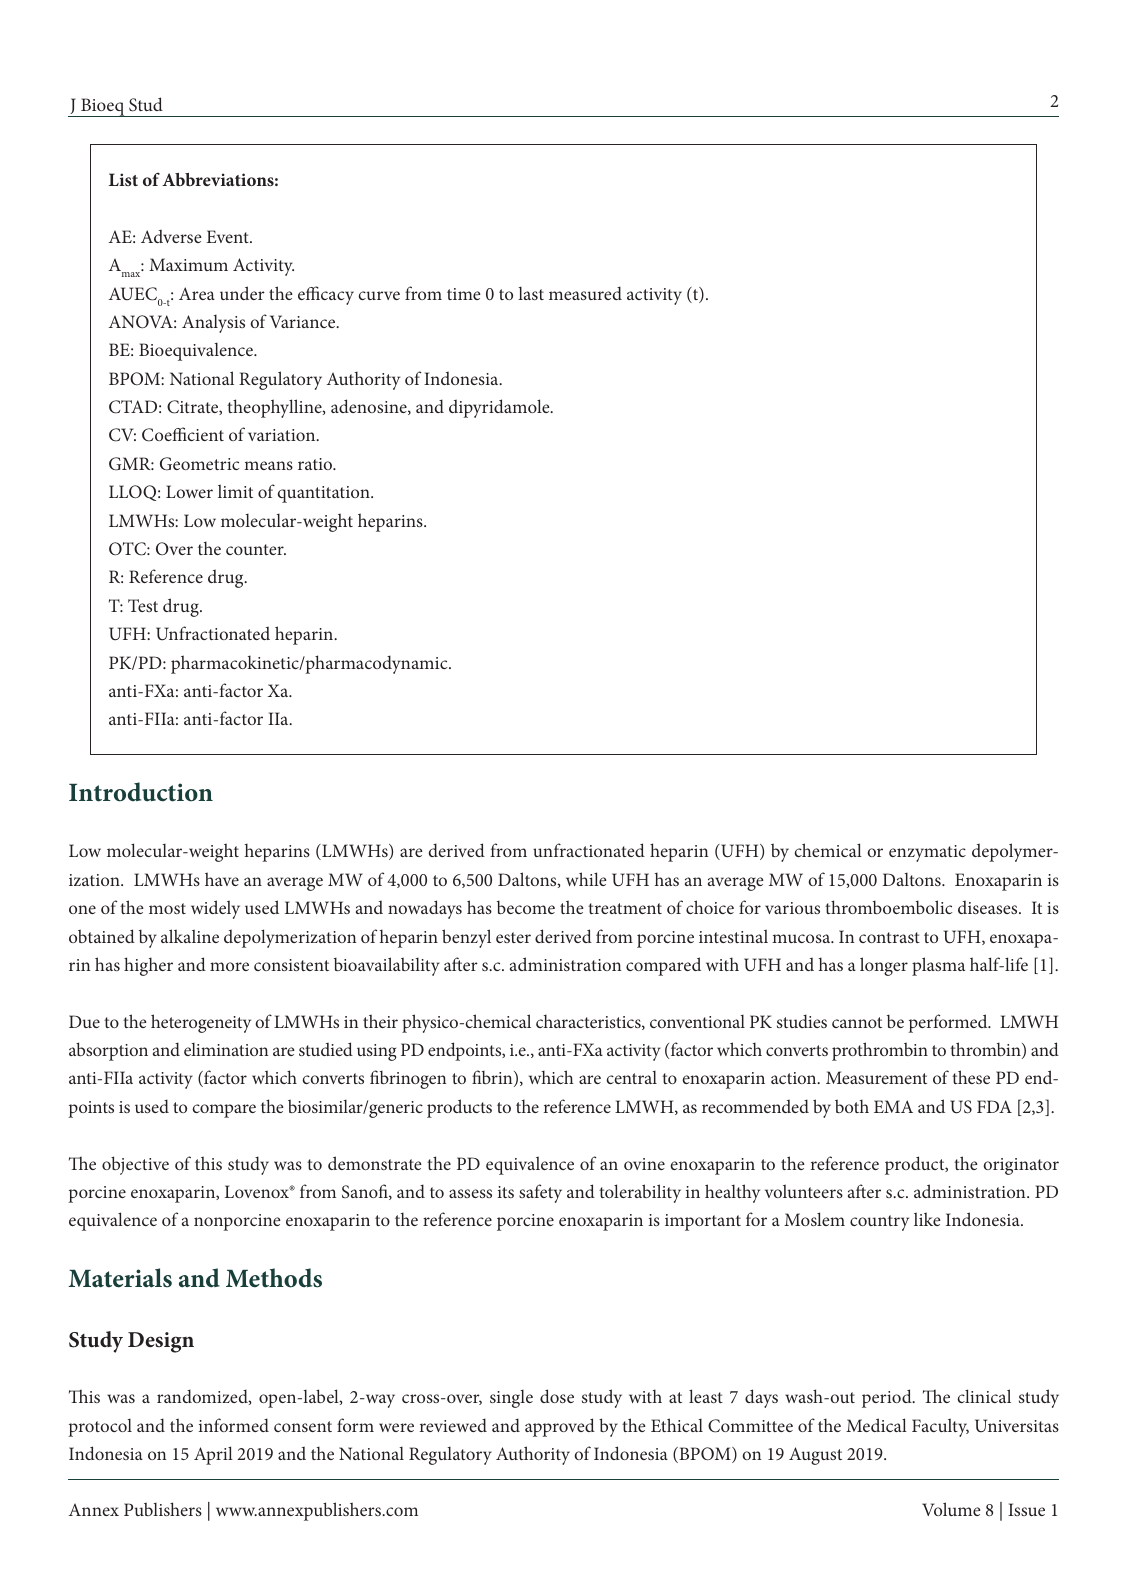 The height and width of the screenshot is (1593, 1127). What do you see at coordinates (585, 293) in the screenshot?
I see `measured` at bounding box center [585, 293].
